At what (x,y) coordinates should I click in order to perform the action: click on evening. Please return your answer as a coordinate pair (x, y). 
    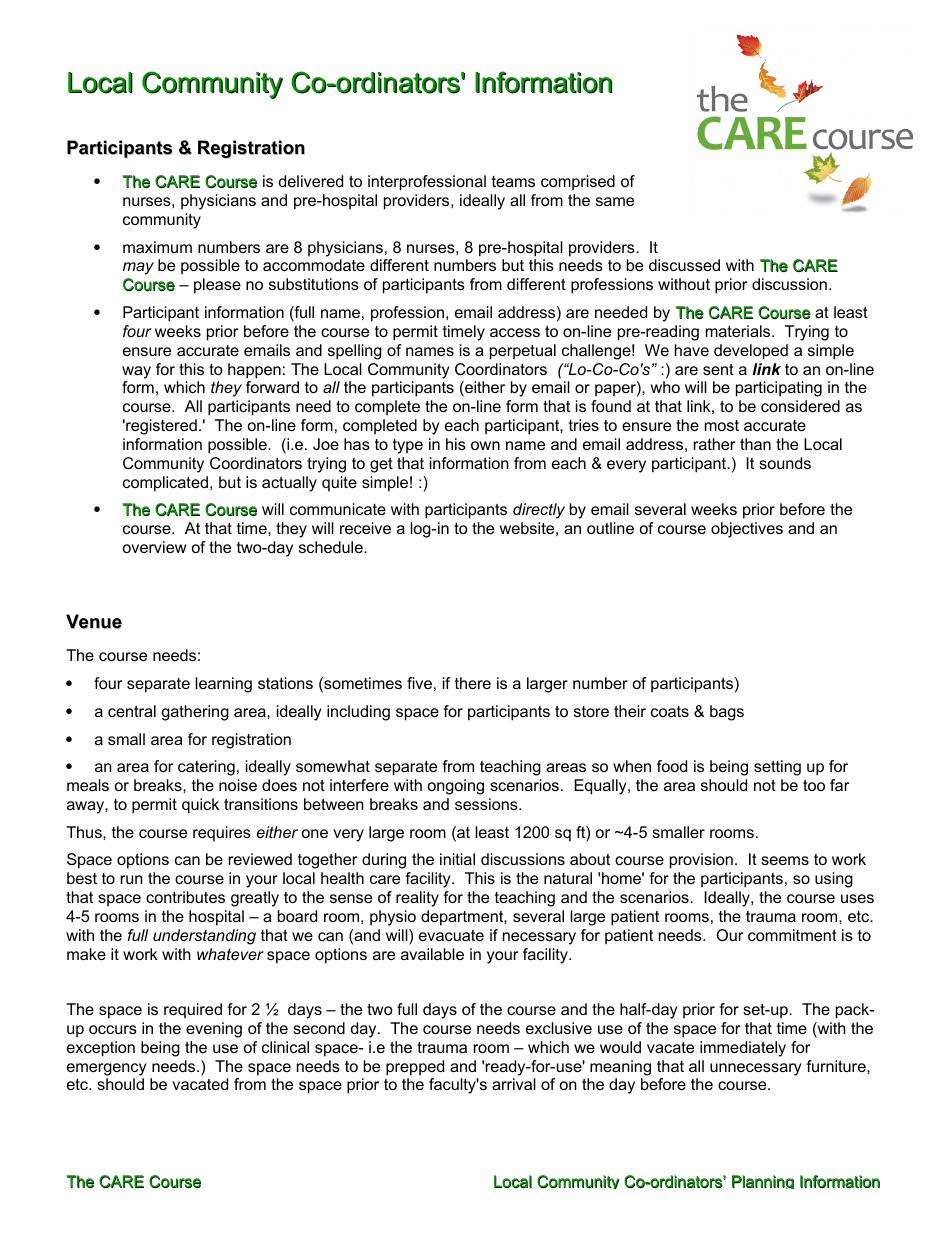
    Looking at the image, I should click on (214, 1030).
